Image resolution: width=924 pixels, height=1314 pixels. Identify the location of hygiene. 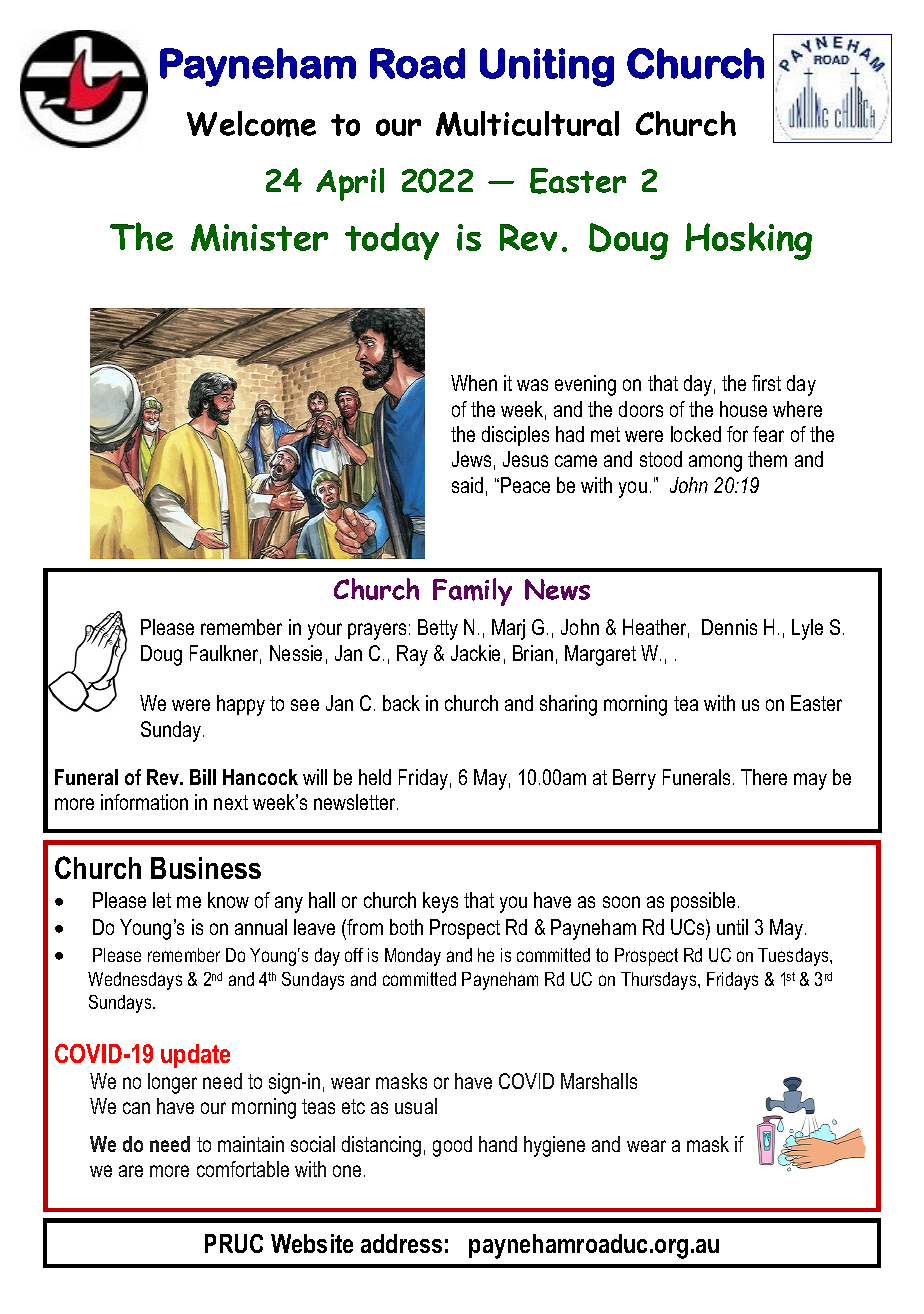
(554, 1146).
